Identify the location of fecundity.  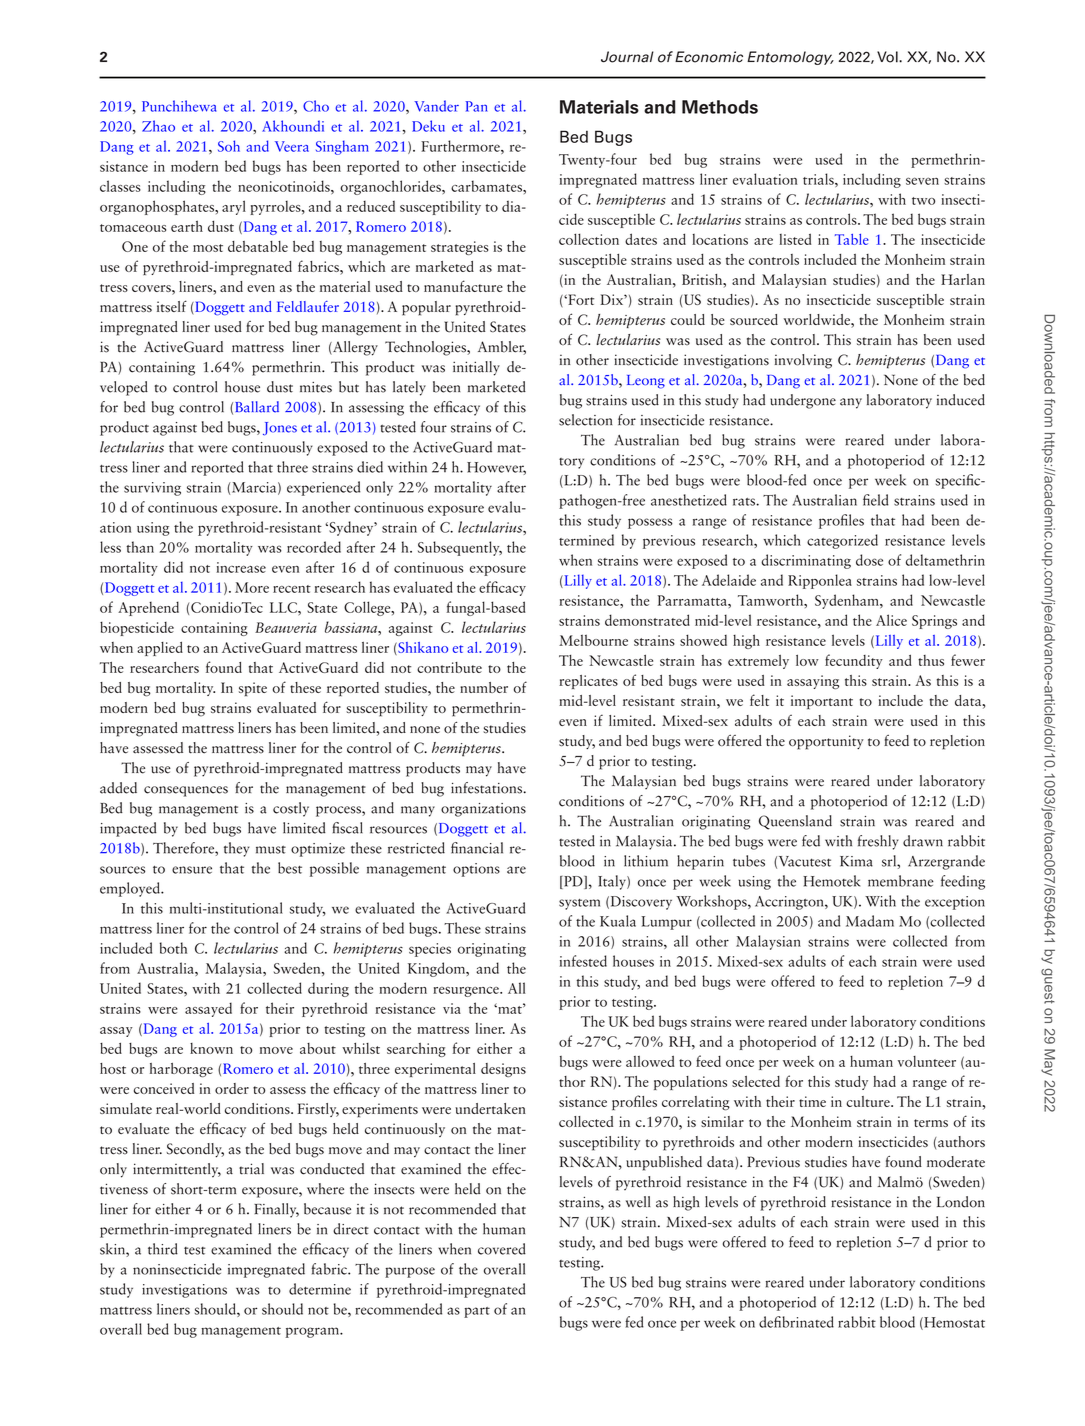
(854, 661).
